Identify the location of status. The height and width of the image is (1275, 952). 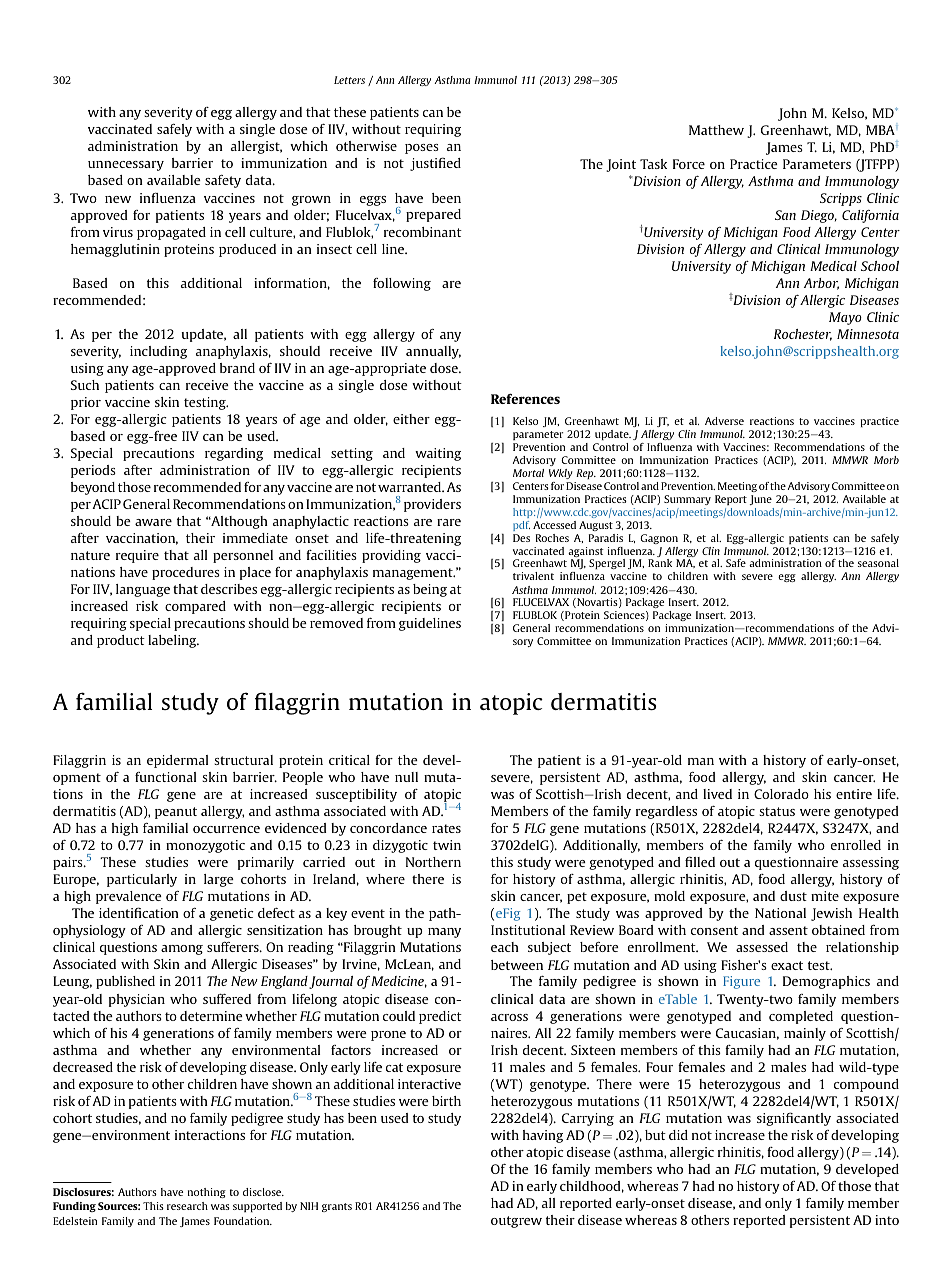
(777, 811).
